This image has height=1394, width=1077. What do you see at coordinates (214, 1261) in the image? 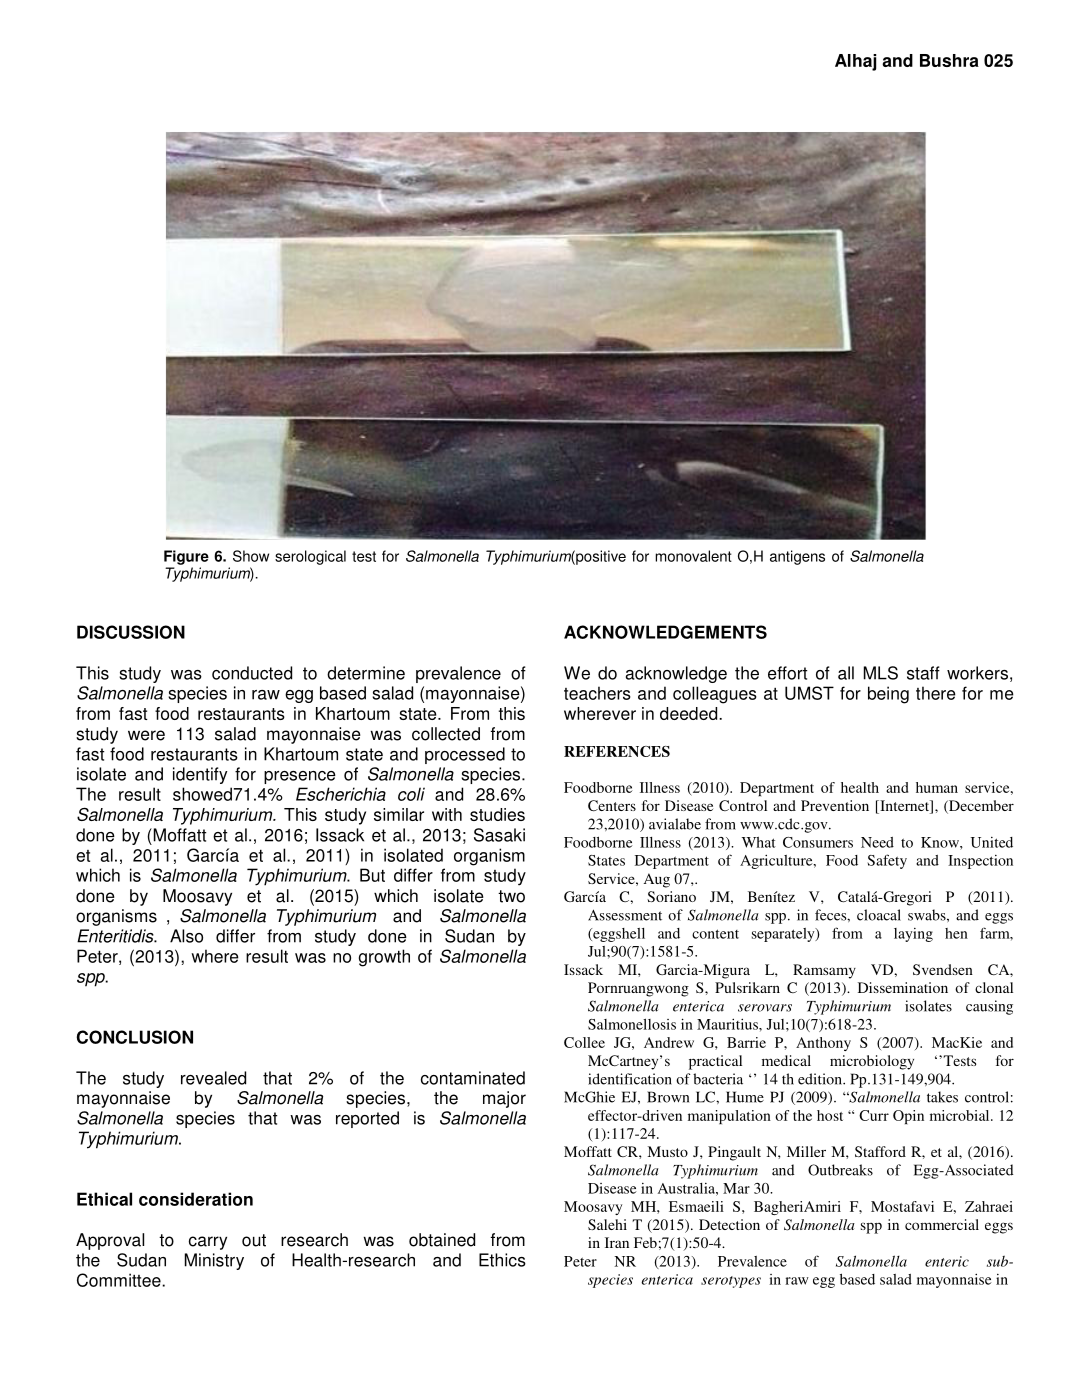
I see `Ministry` at bounding box center [214, 1261].
